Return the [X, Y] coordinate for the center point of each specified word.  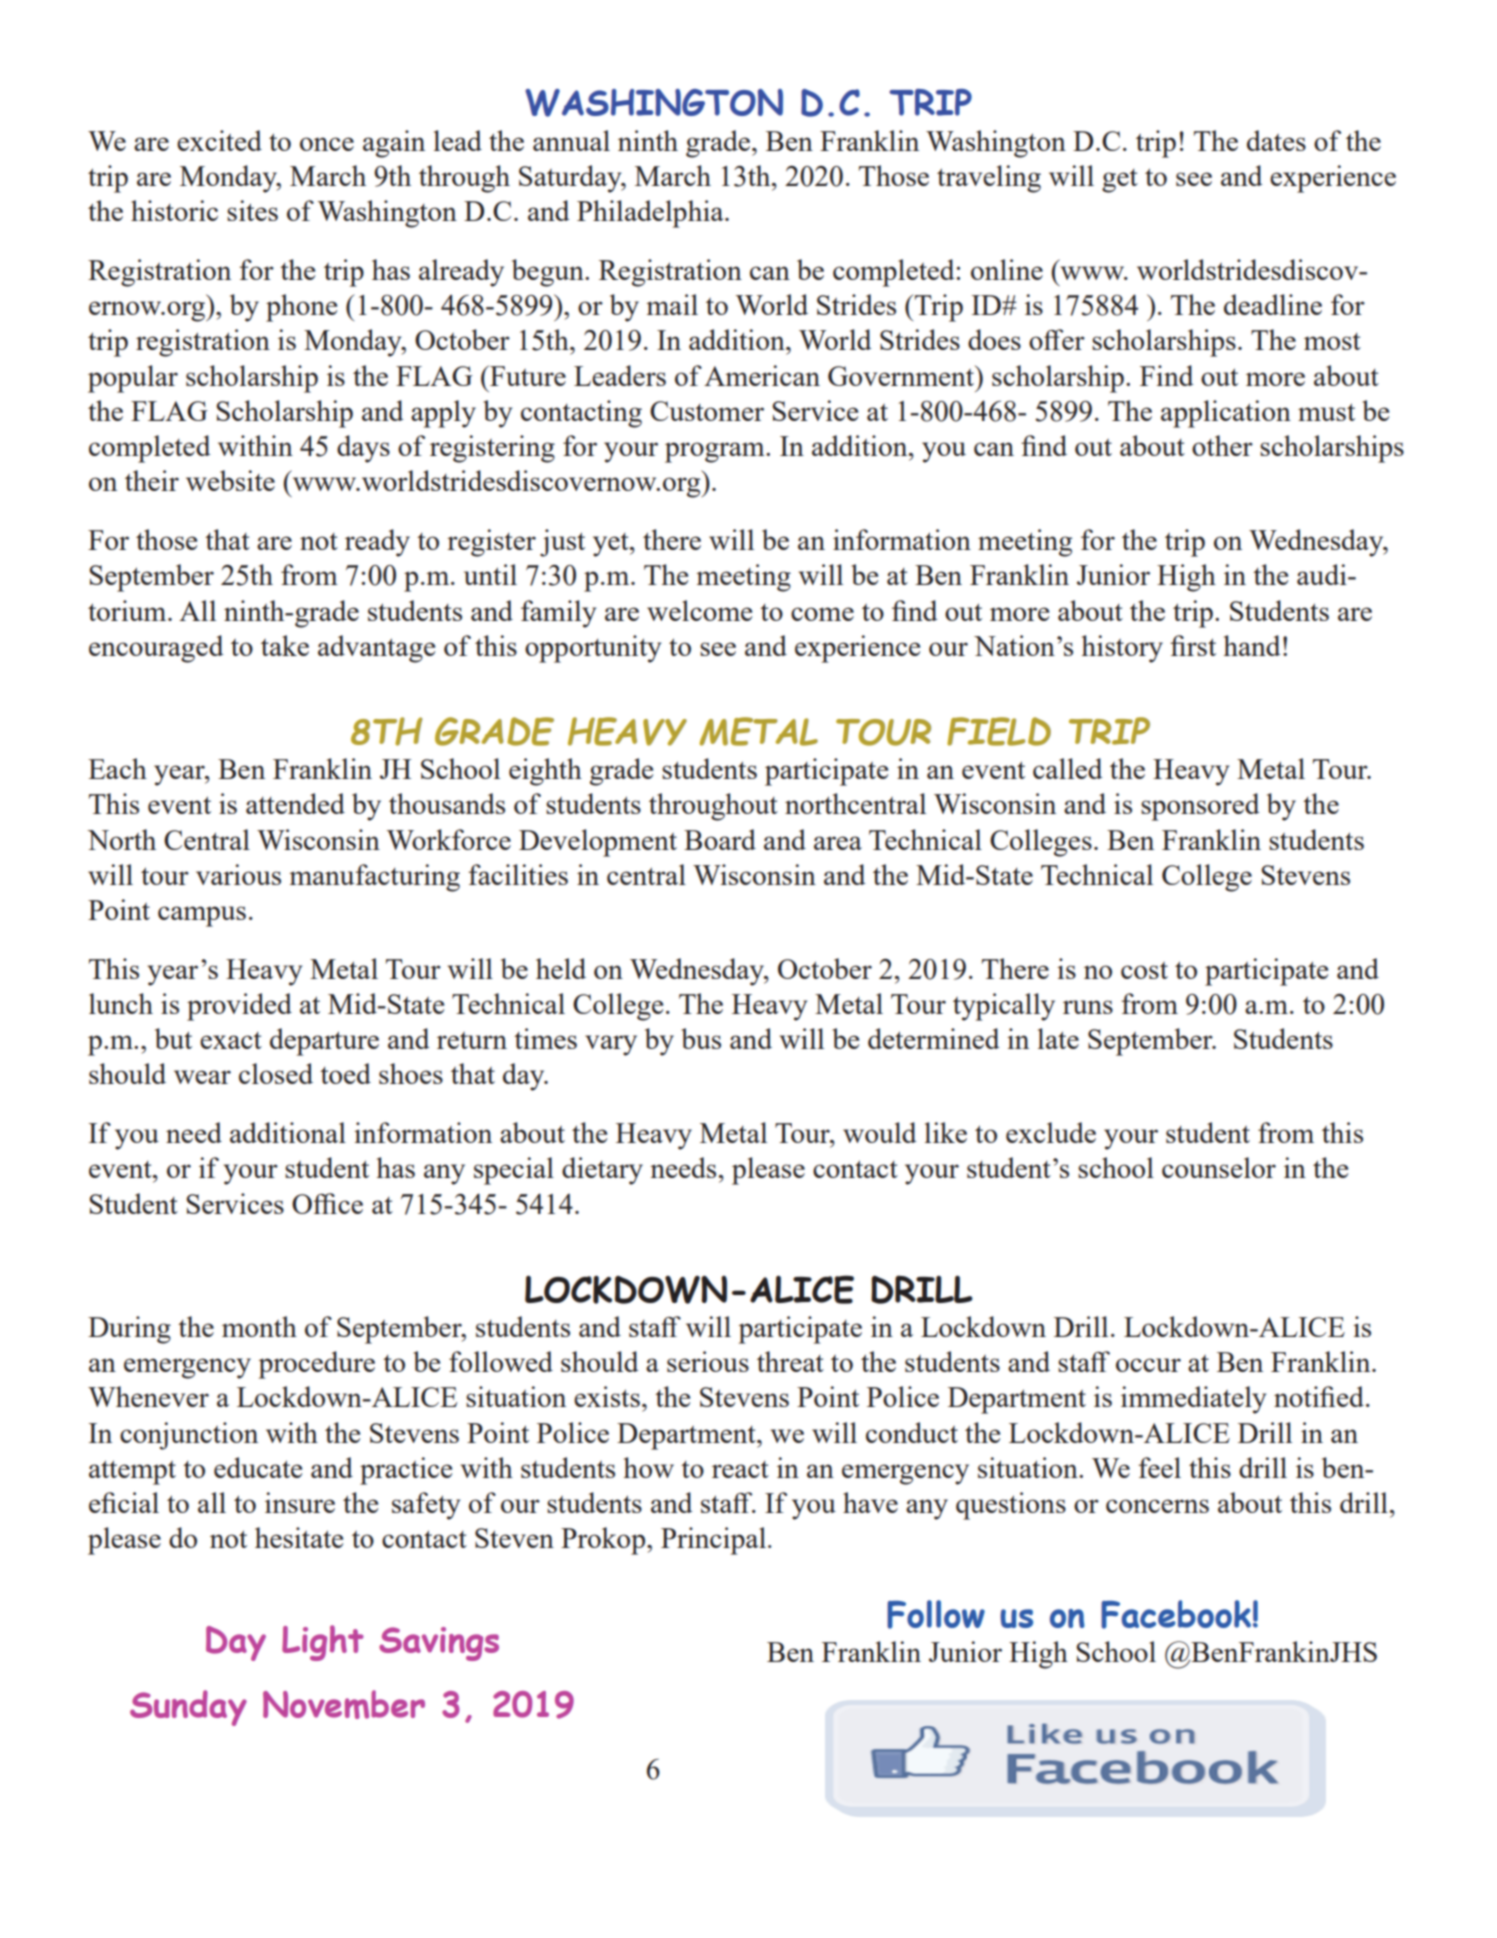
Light [323, 1643]
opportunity [593, 649]
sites [252, 210]
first [1193, 645]
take [285, 645]
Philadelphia [651, 214]
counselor [1219, 1167]
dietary [602, 1171]
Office [327, 1203]
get [1120, 181]
